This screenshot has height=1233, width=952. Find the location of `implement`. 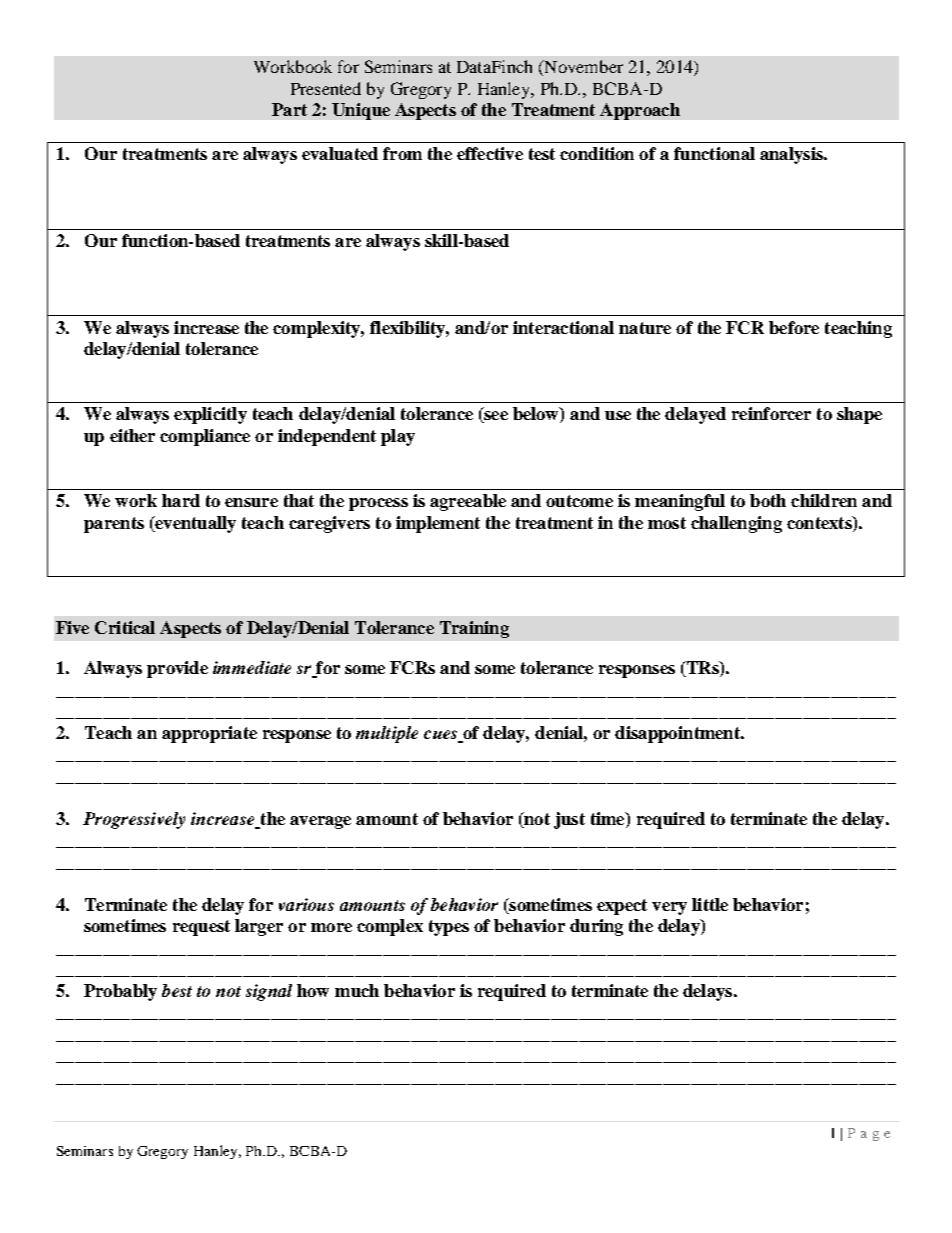

implement is located at coordinates (438, 524).
